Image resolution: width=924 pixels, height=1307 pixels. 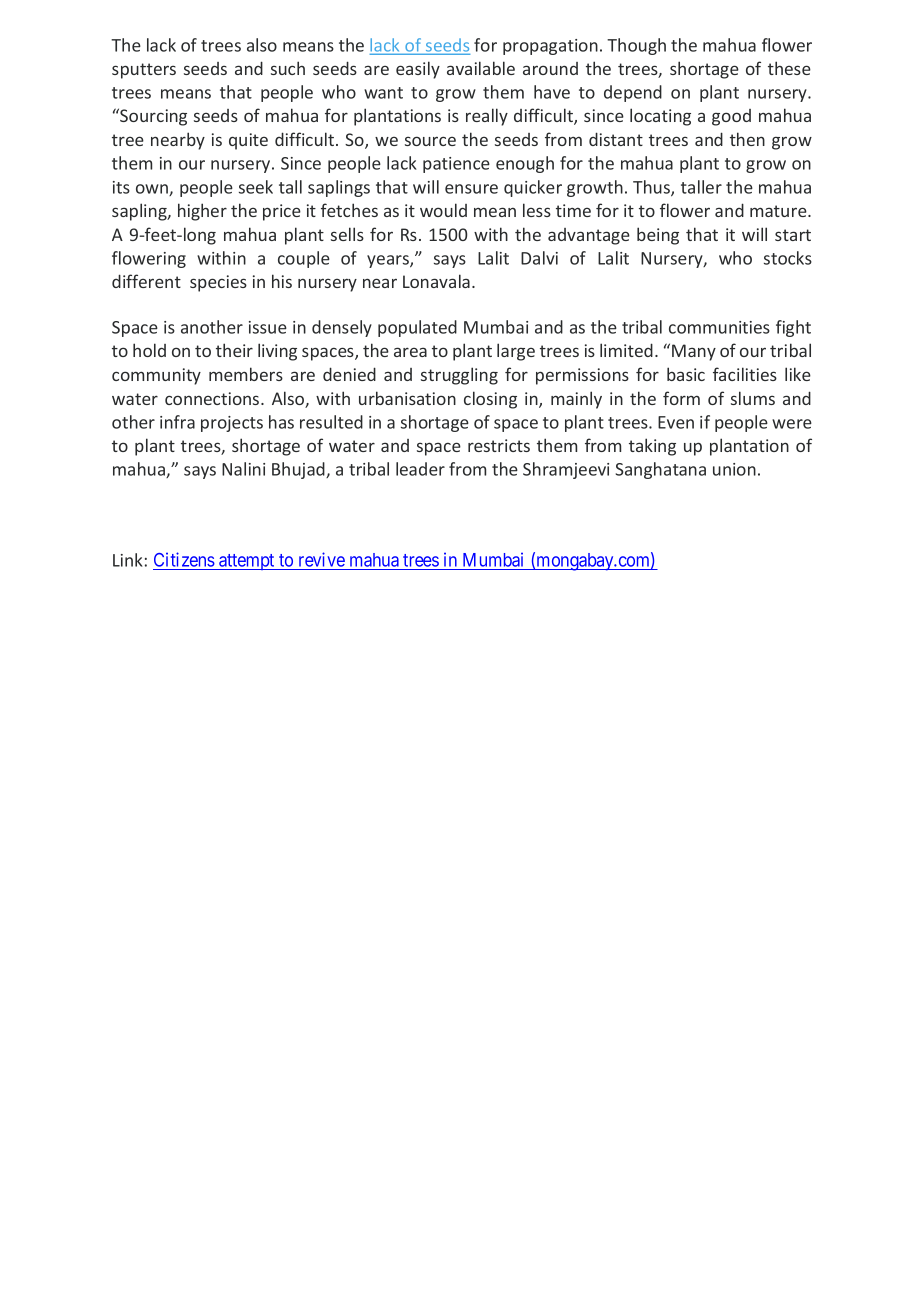 I want to click on infra, so click(x=177, y=422).
